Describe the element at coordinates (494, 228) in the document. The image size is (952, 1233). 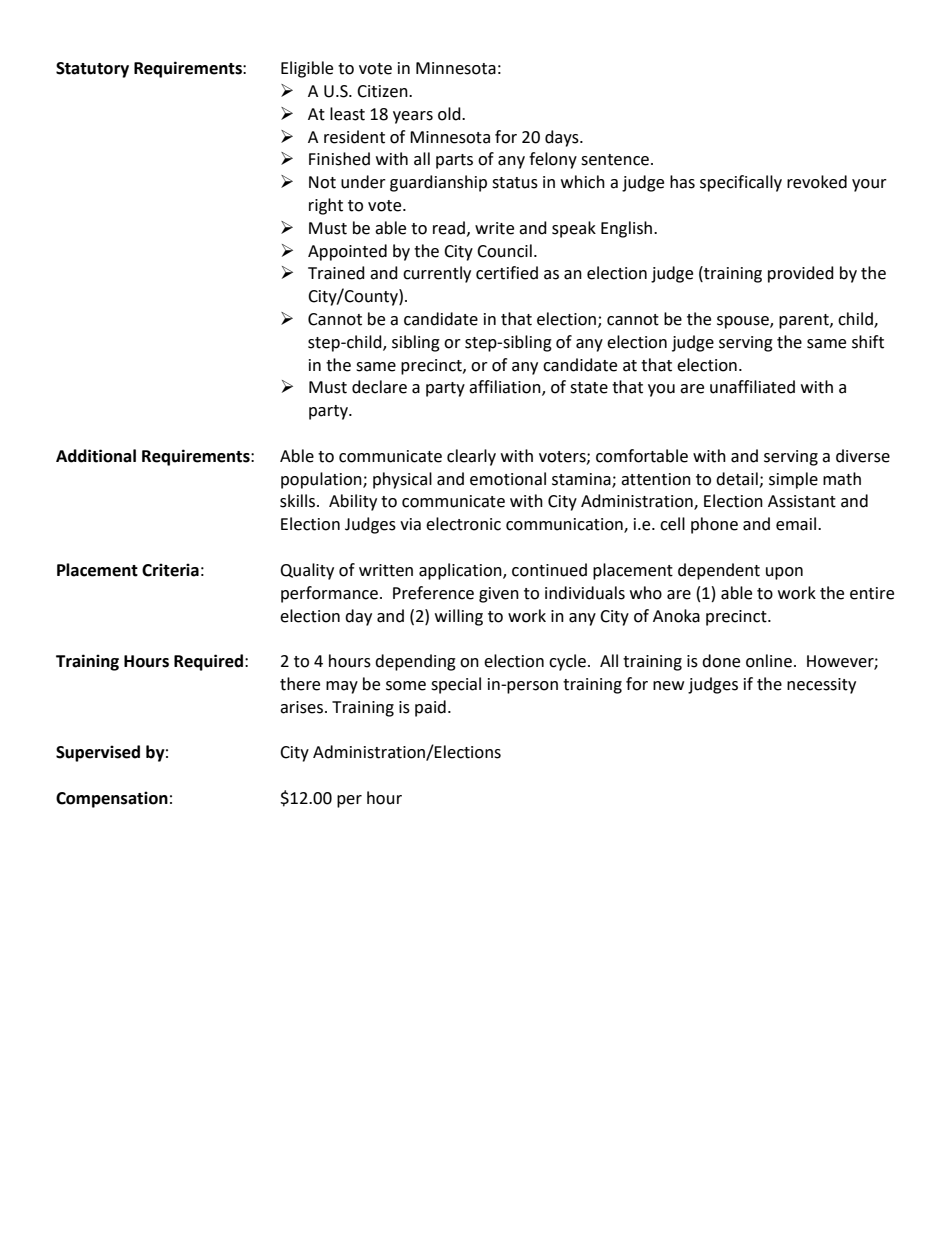
I see `write` at that location.
